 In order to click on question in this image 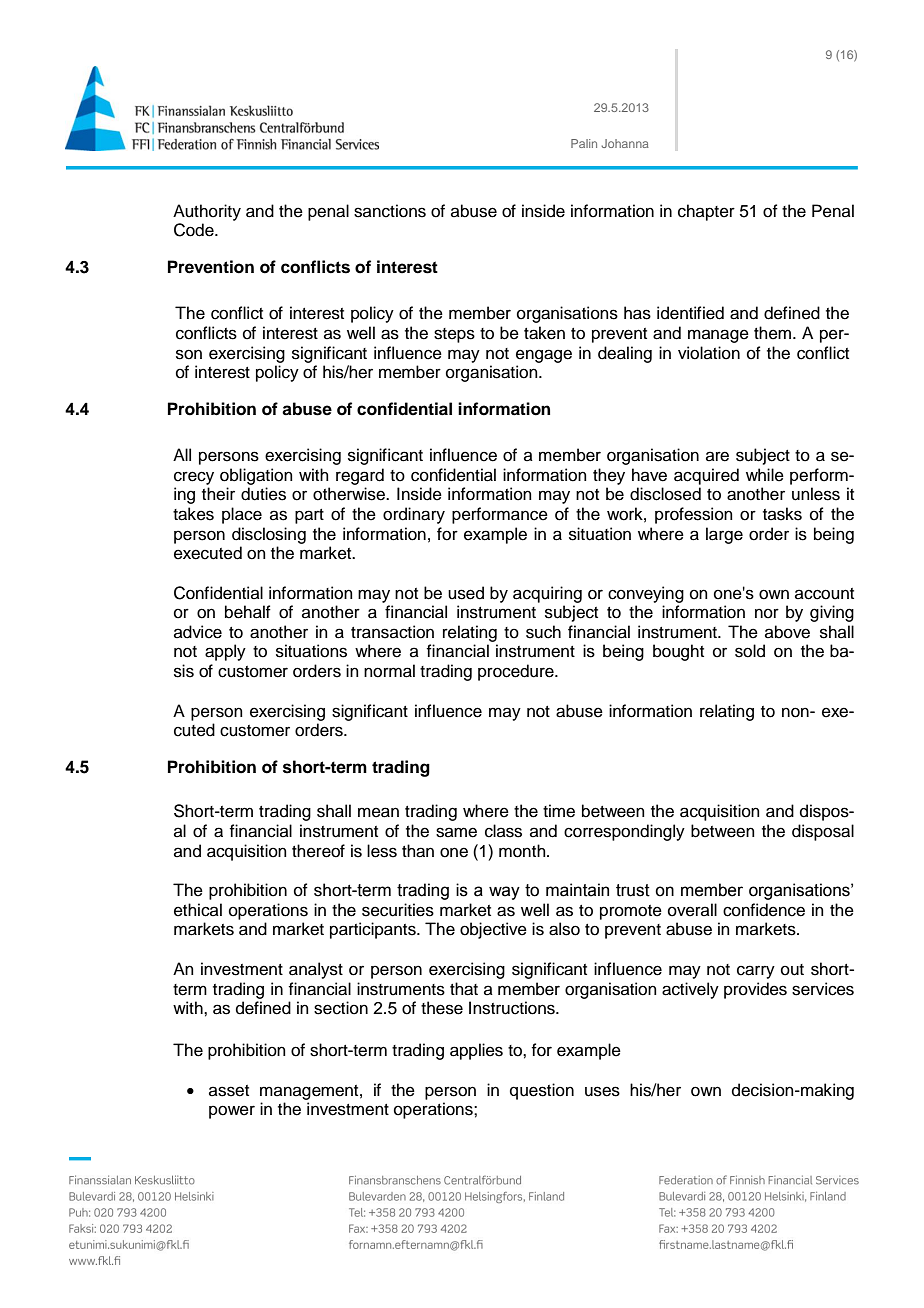, I will do `click(542, 1091)`.
